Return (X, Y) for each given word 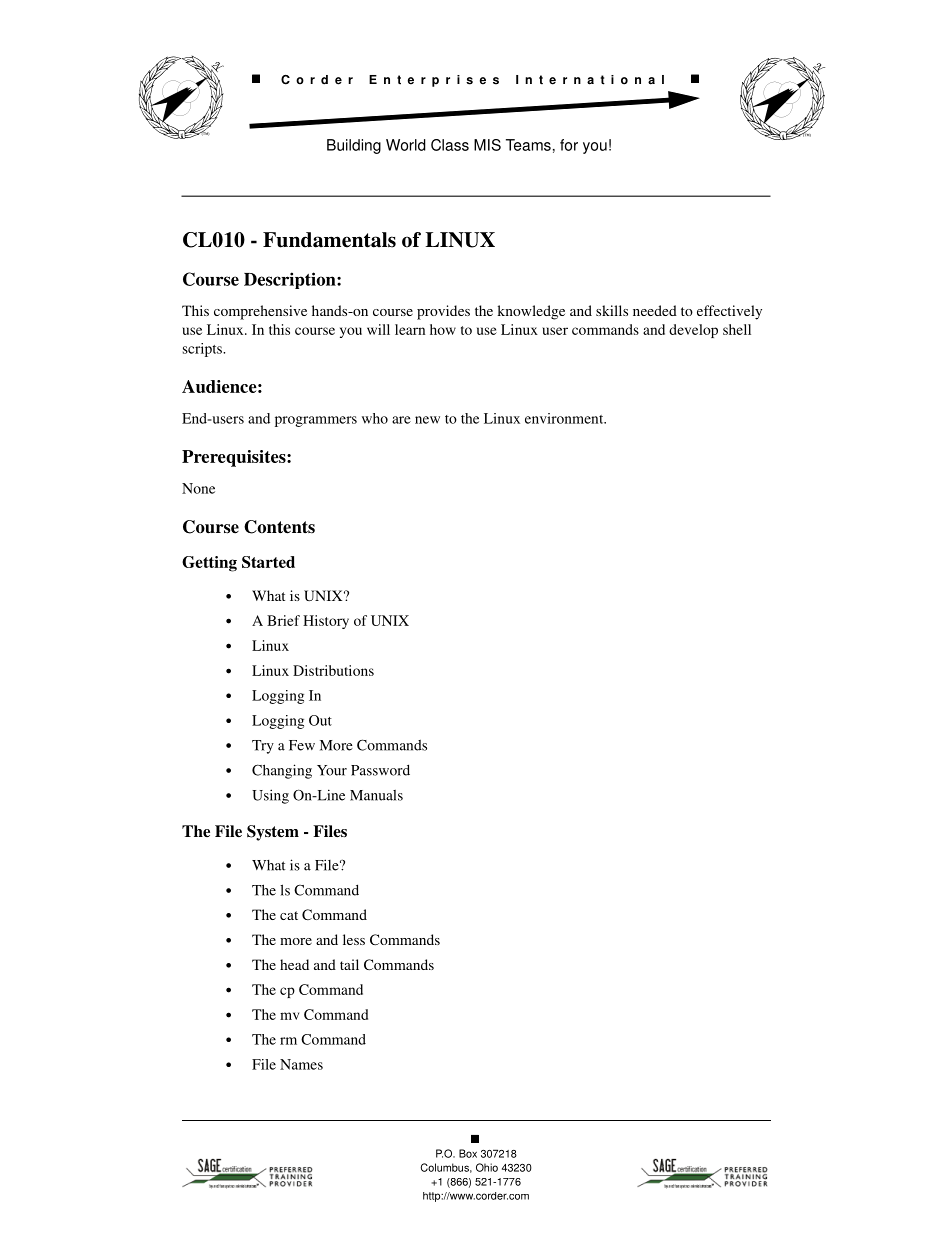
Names (301, 1064)
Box (468, 1153)
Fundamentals (329, 240)
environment (565, 418)
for (569, 145)
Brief (283, 620)
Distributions (333, 670)
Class (450, 145)
